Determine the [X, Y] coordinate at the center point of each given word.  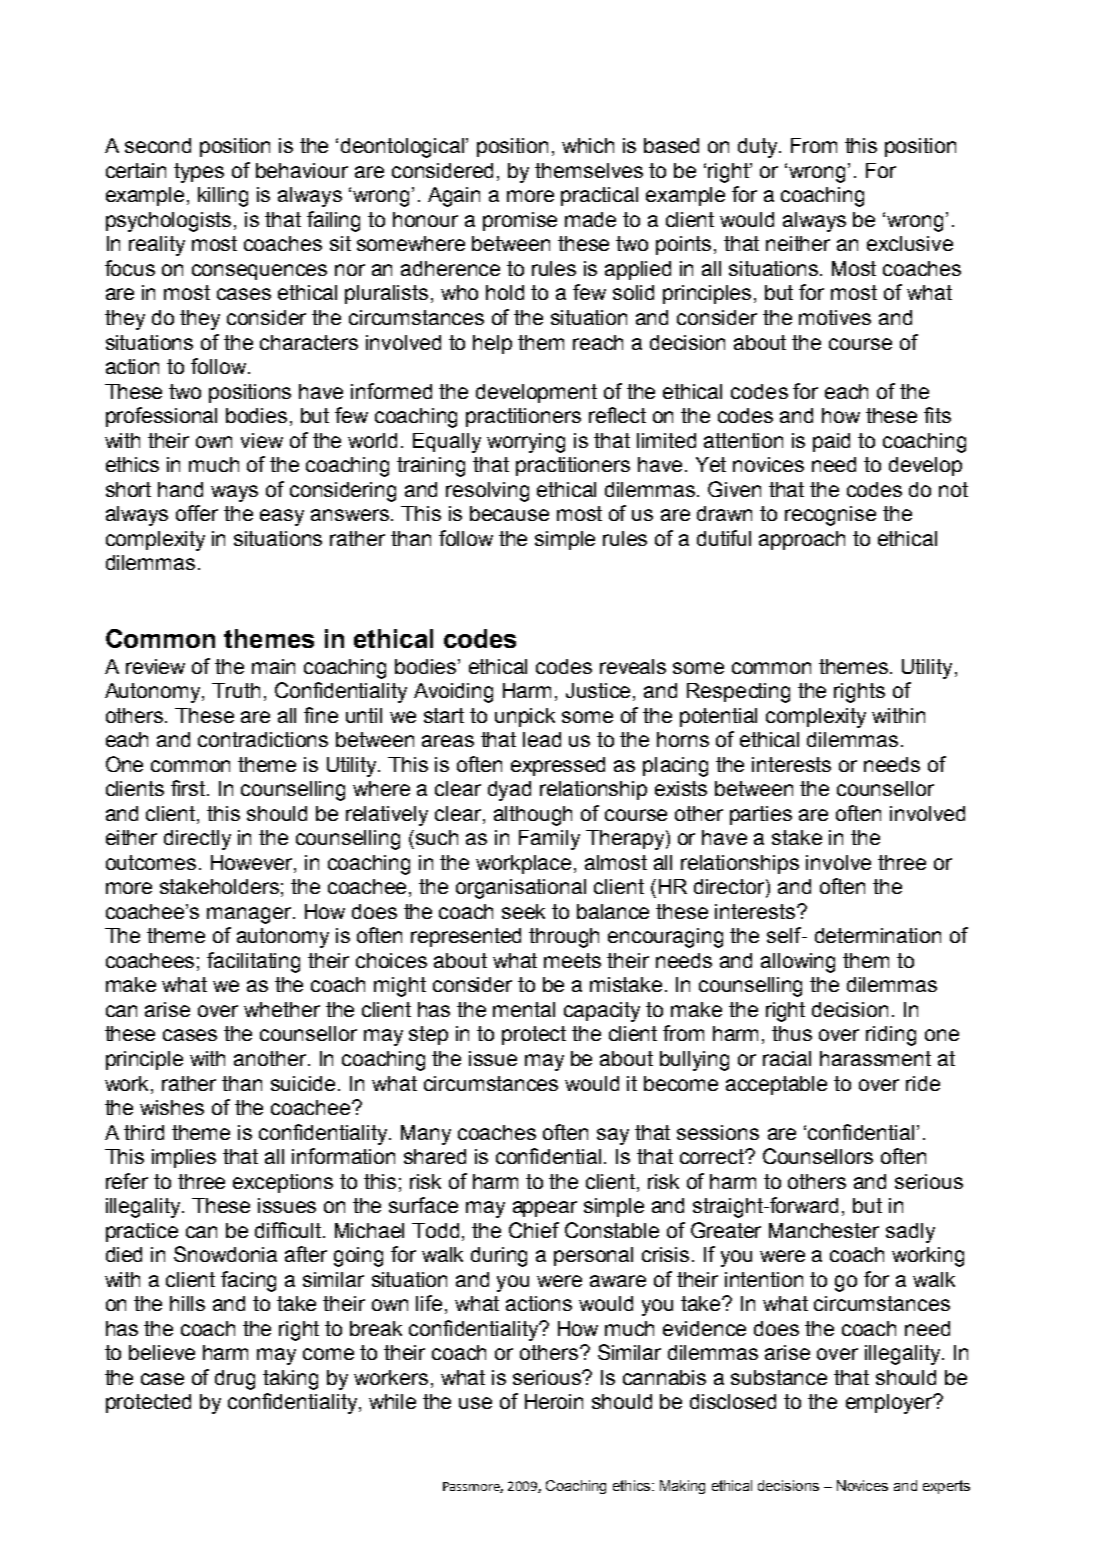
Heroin [554, 1401]
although [533, 816]
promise [520, 221]
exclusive [910, 243]
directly [197, 840]
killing [223, 197]
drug [235, 1380]
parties [761, 815]
